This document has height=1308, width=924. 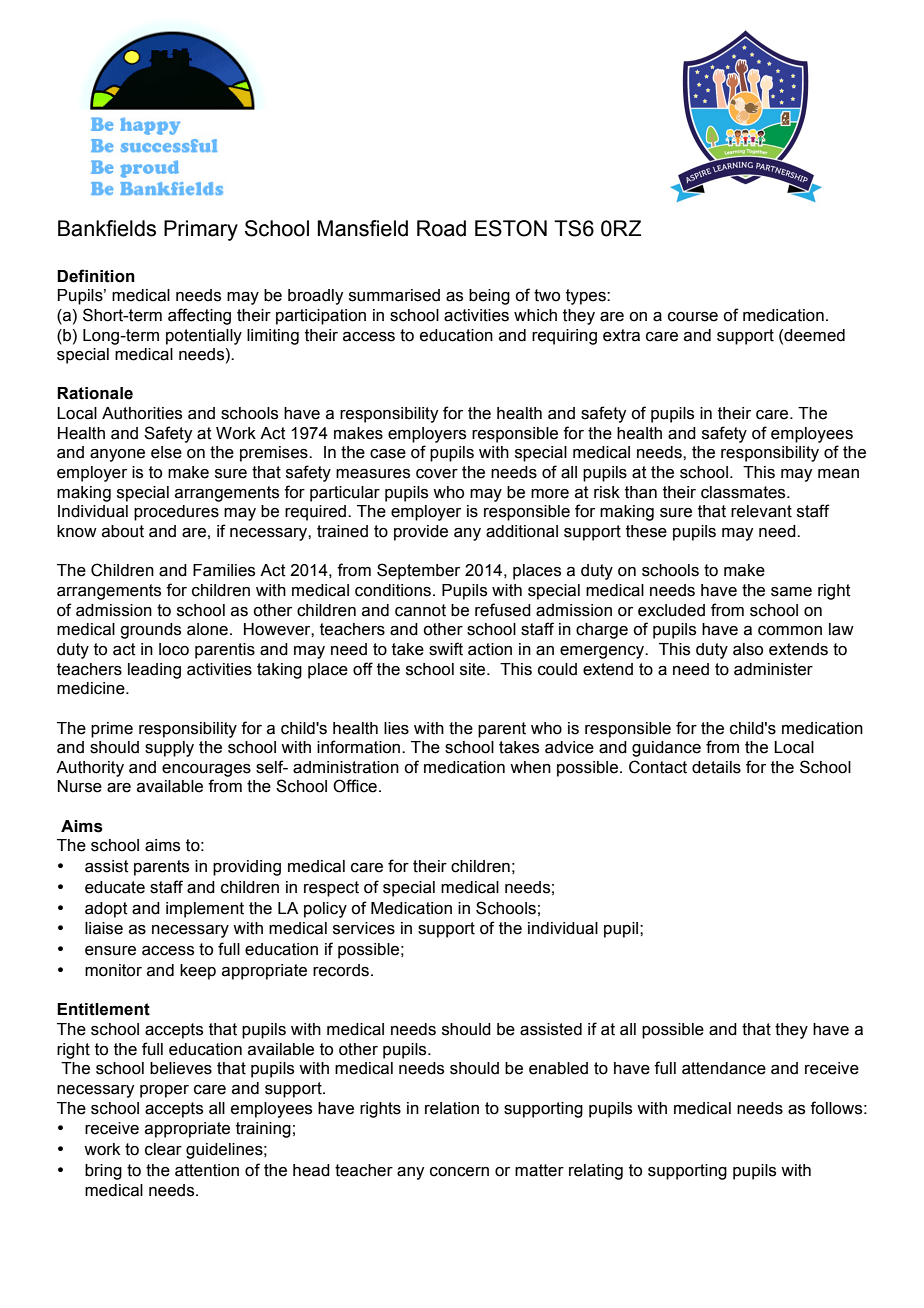 What do you see at coordinates (331, 889) in the document?
I see `respect` at bounding box center [331, 889].
